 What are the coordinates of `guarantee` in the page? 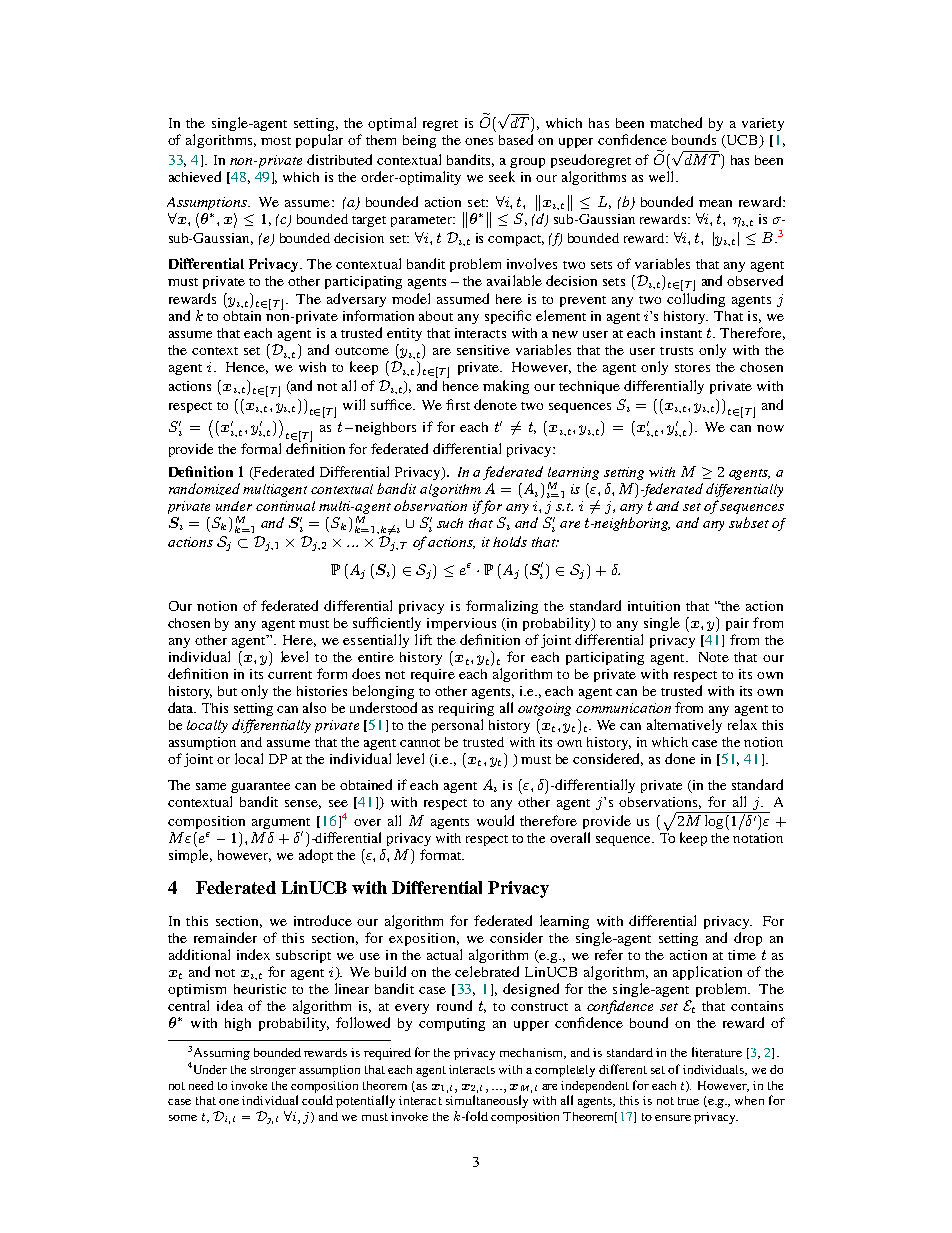 It's located at (260, 787).
